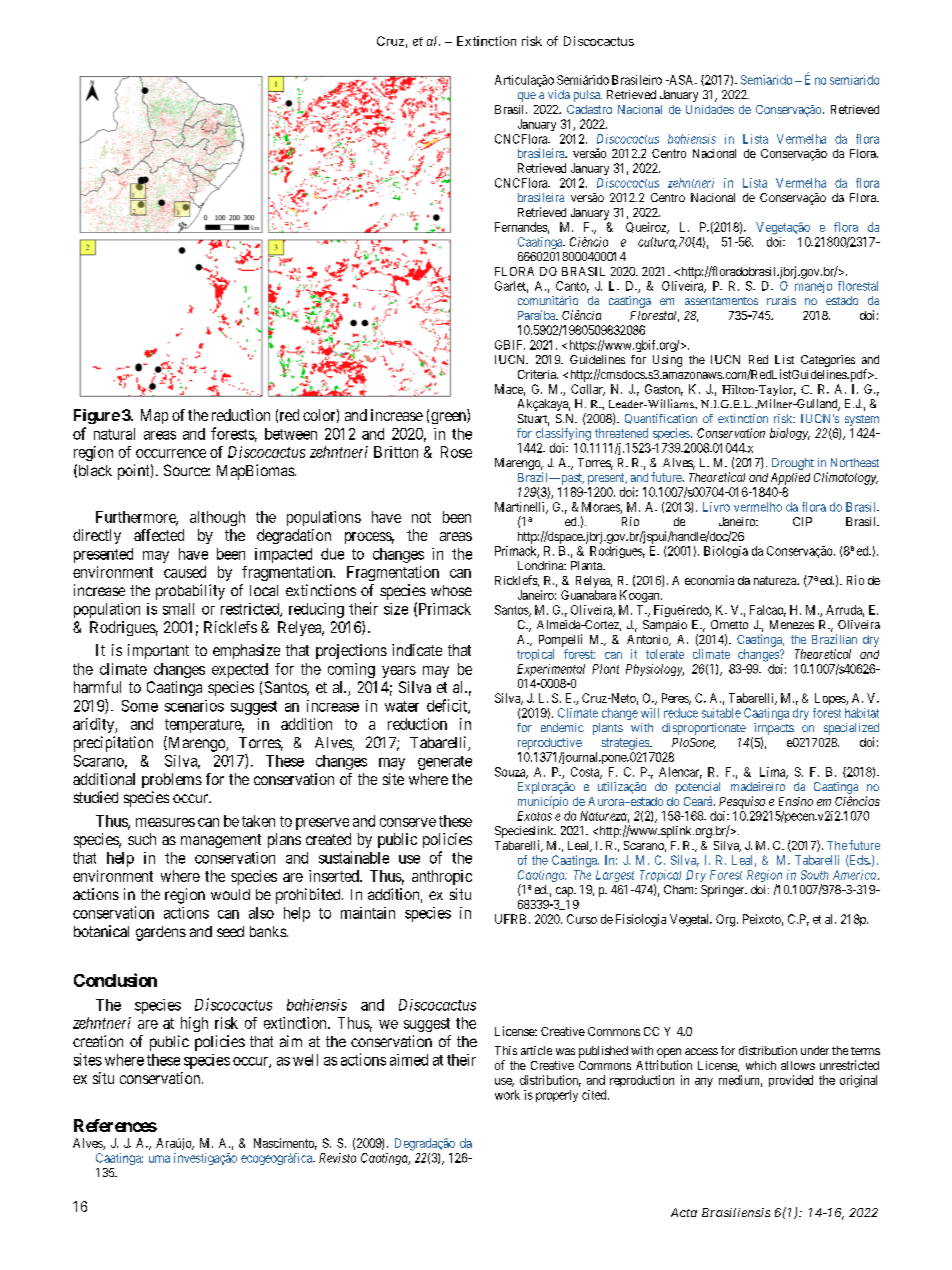  Describe the element at coordinates (538, 374) in the image. I see `Criteria` at that location.
